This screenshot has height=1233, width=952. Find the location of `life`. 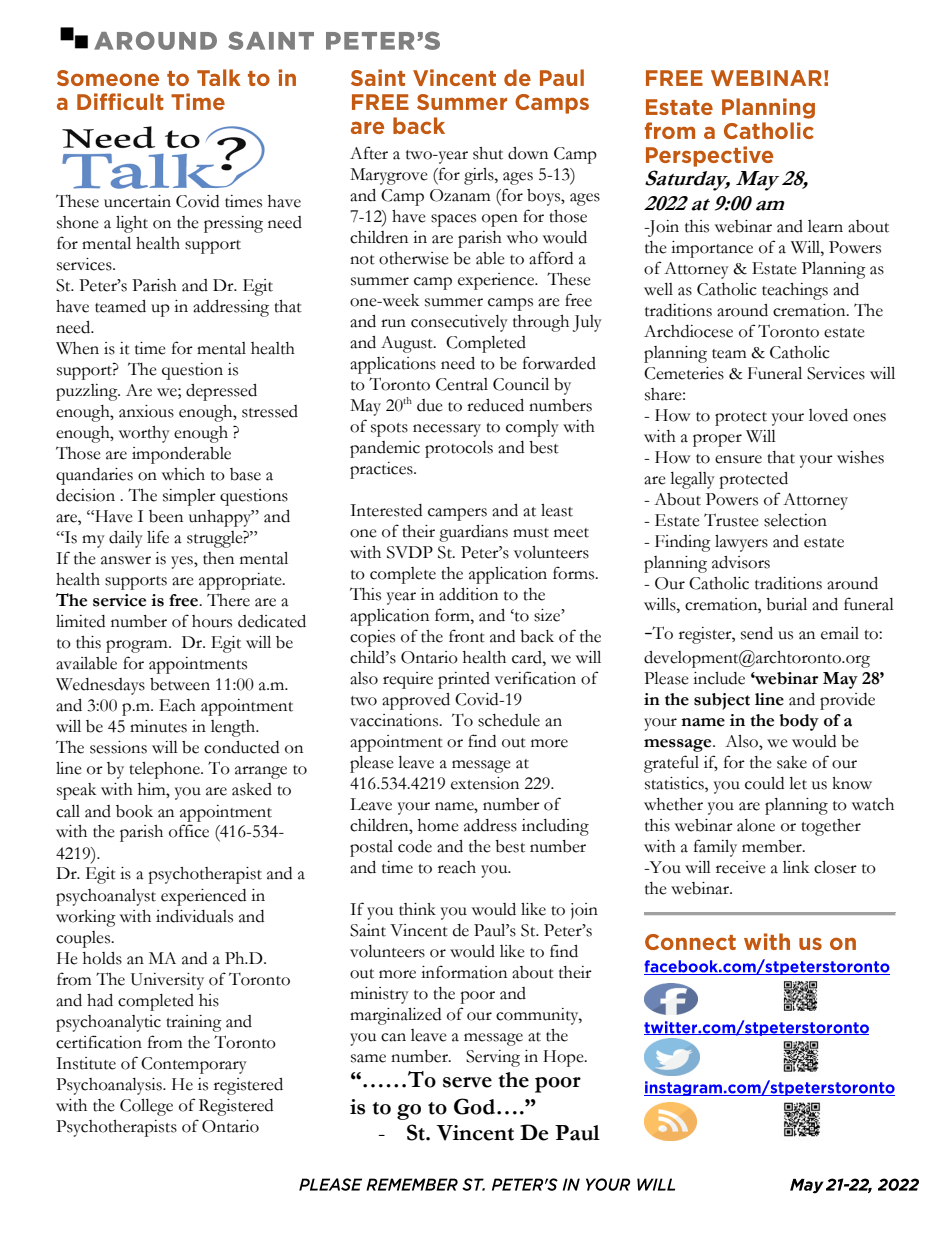

life is located at coordinates (158, 537).
